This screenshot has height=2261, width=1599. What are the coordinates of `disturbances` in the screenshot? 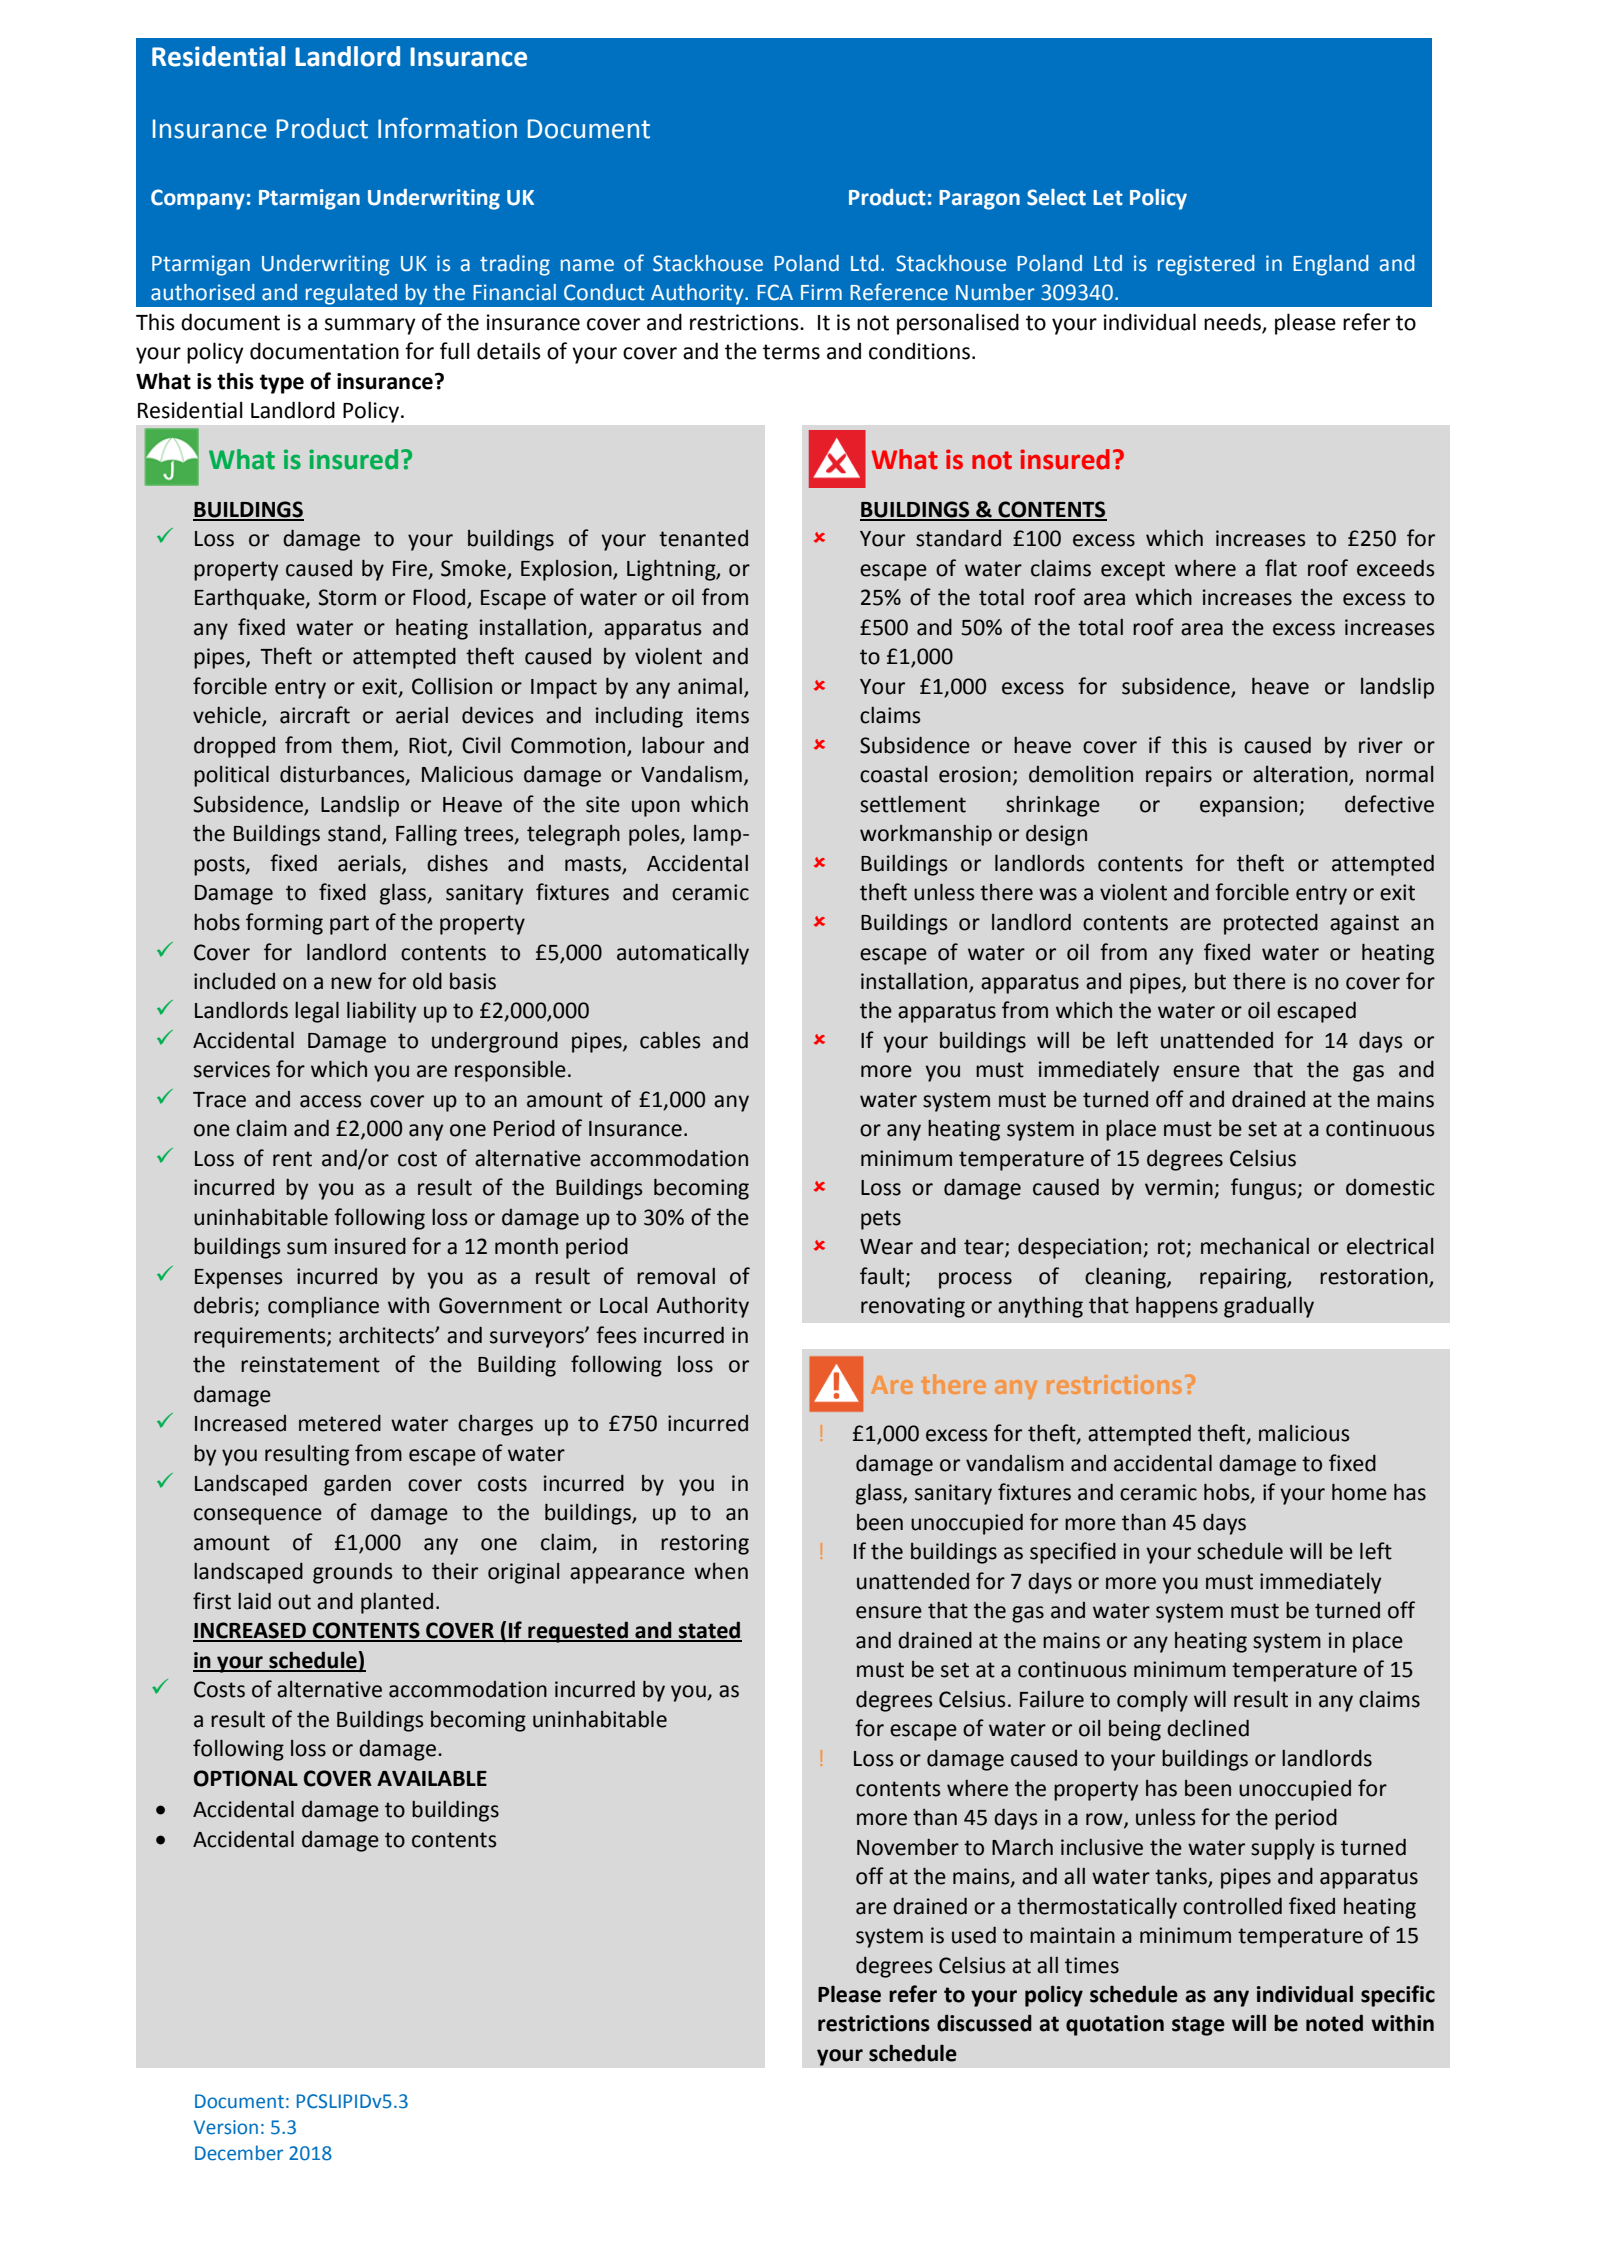 It's located at (343, 775).
